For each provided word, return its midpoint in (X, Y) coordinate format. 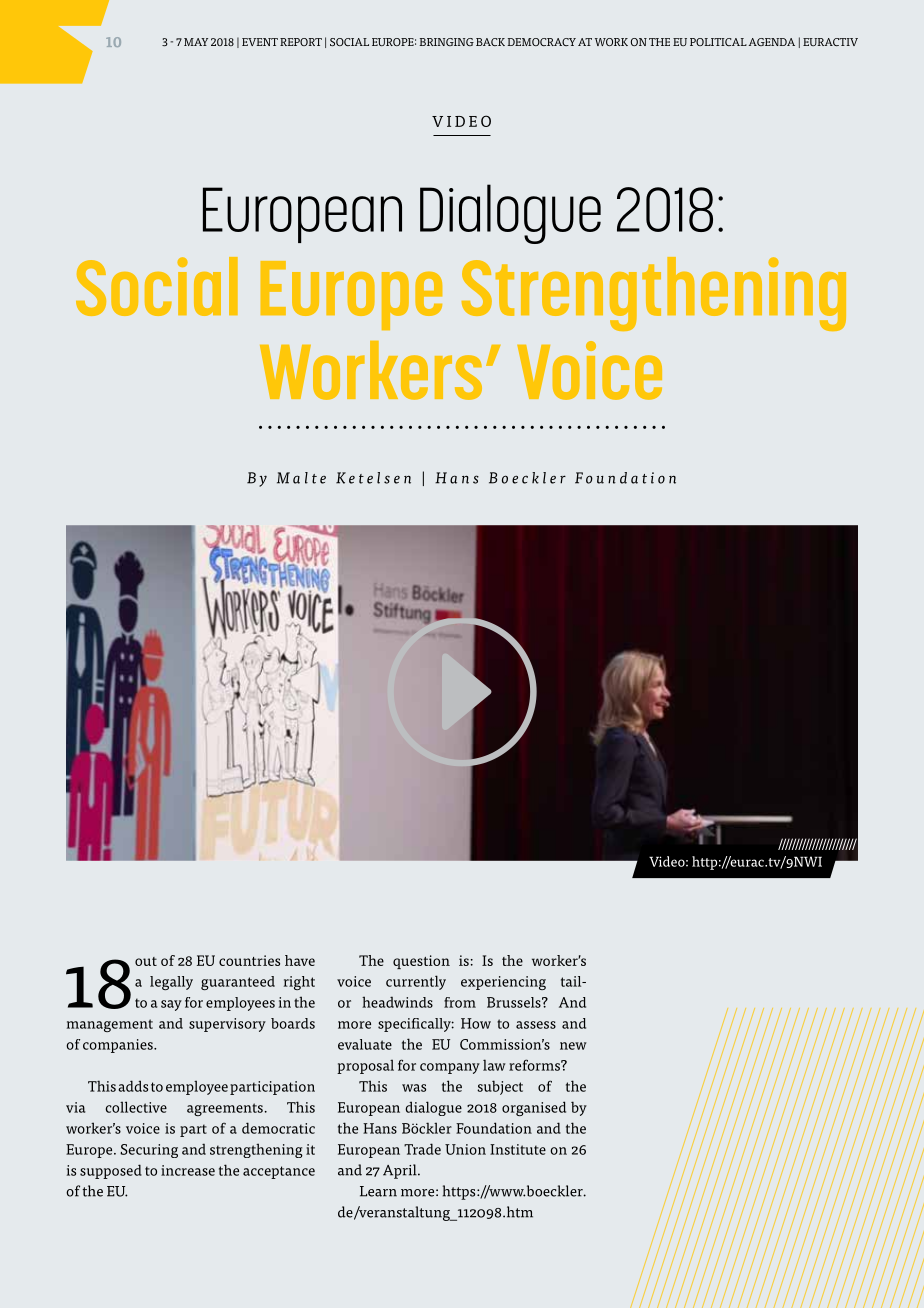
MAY (196, 42)
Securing (149, 1151)
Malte (301, 478)
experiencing (503, 983)
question (421, 962)
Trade (422, 1149)
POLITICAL (718, 42)
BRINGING (446, 42)
